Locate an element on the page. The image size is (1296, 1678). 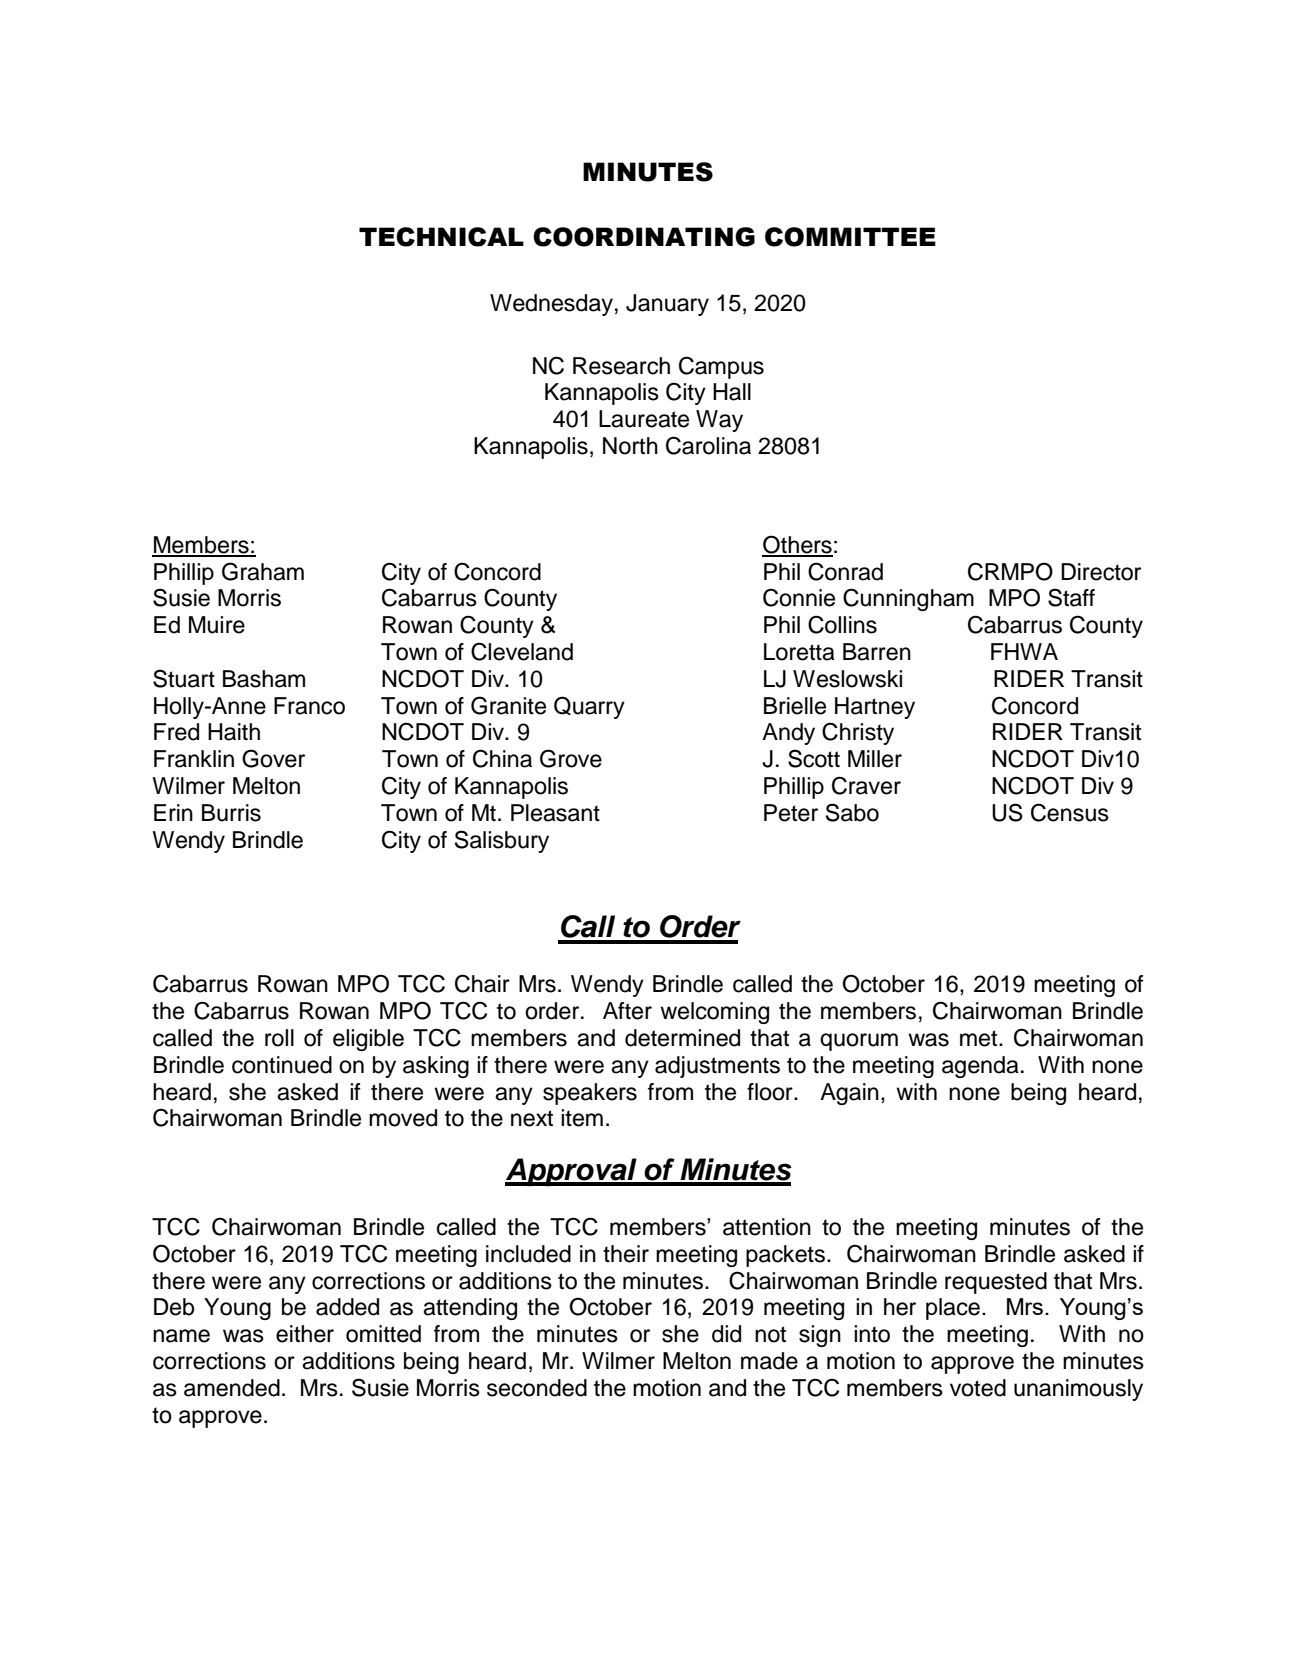
COORDINATING is located at coordinates (644, 237).
